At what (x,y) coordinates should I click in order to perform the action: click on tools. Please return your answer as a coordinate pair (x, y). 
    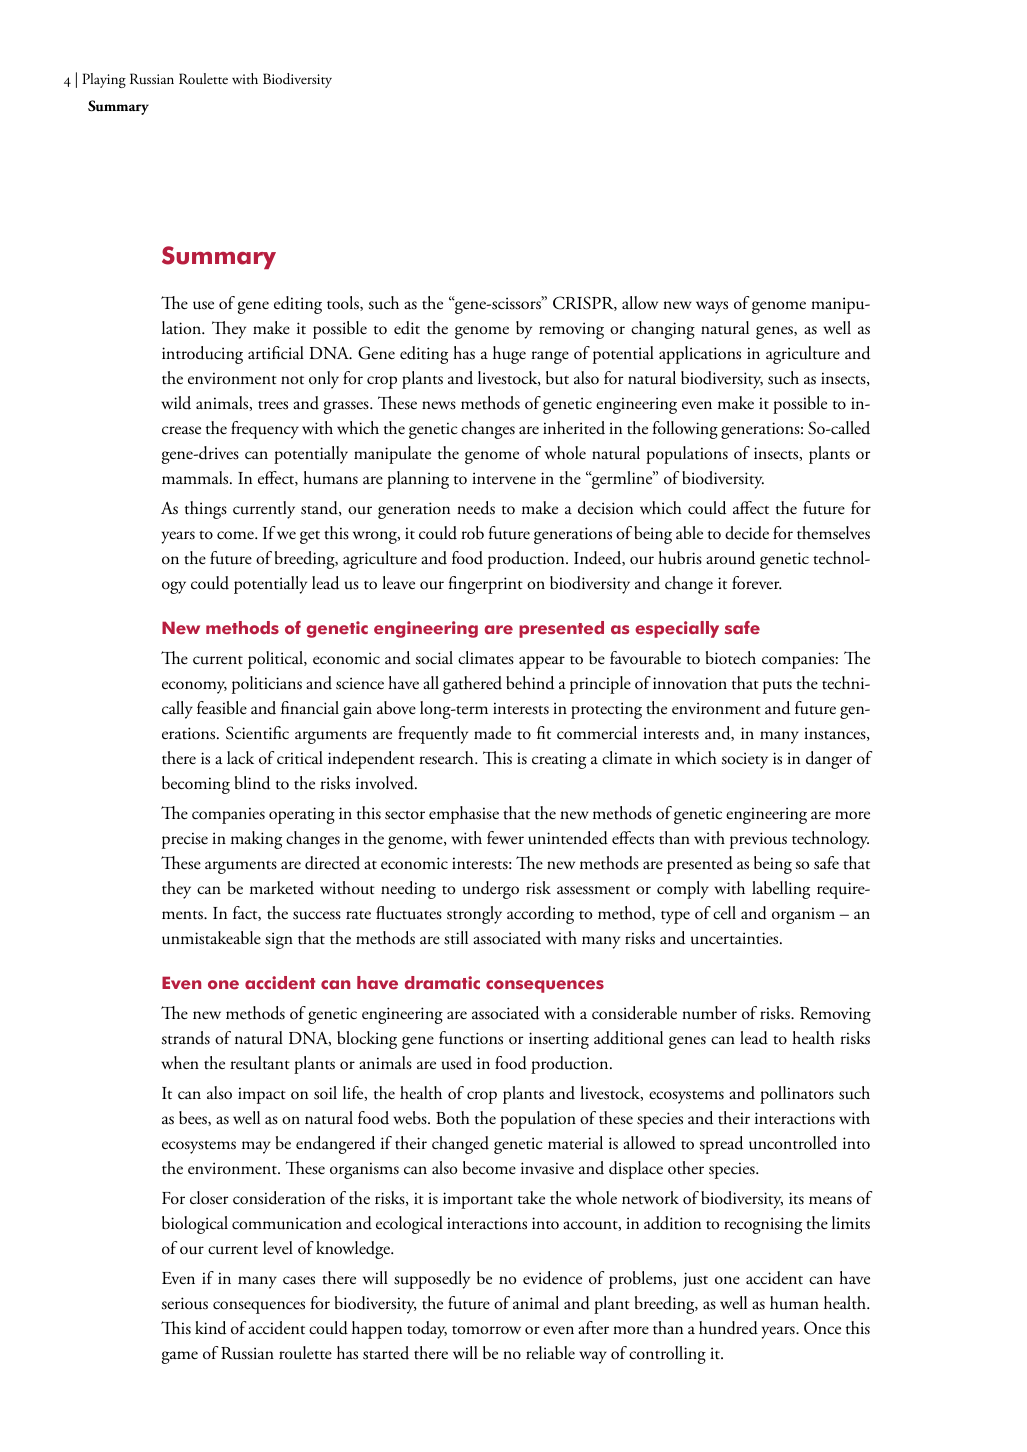
    Looking at the image, I should click on (344, 303).
